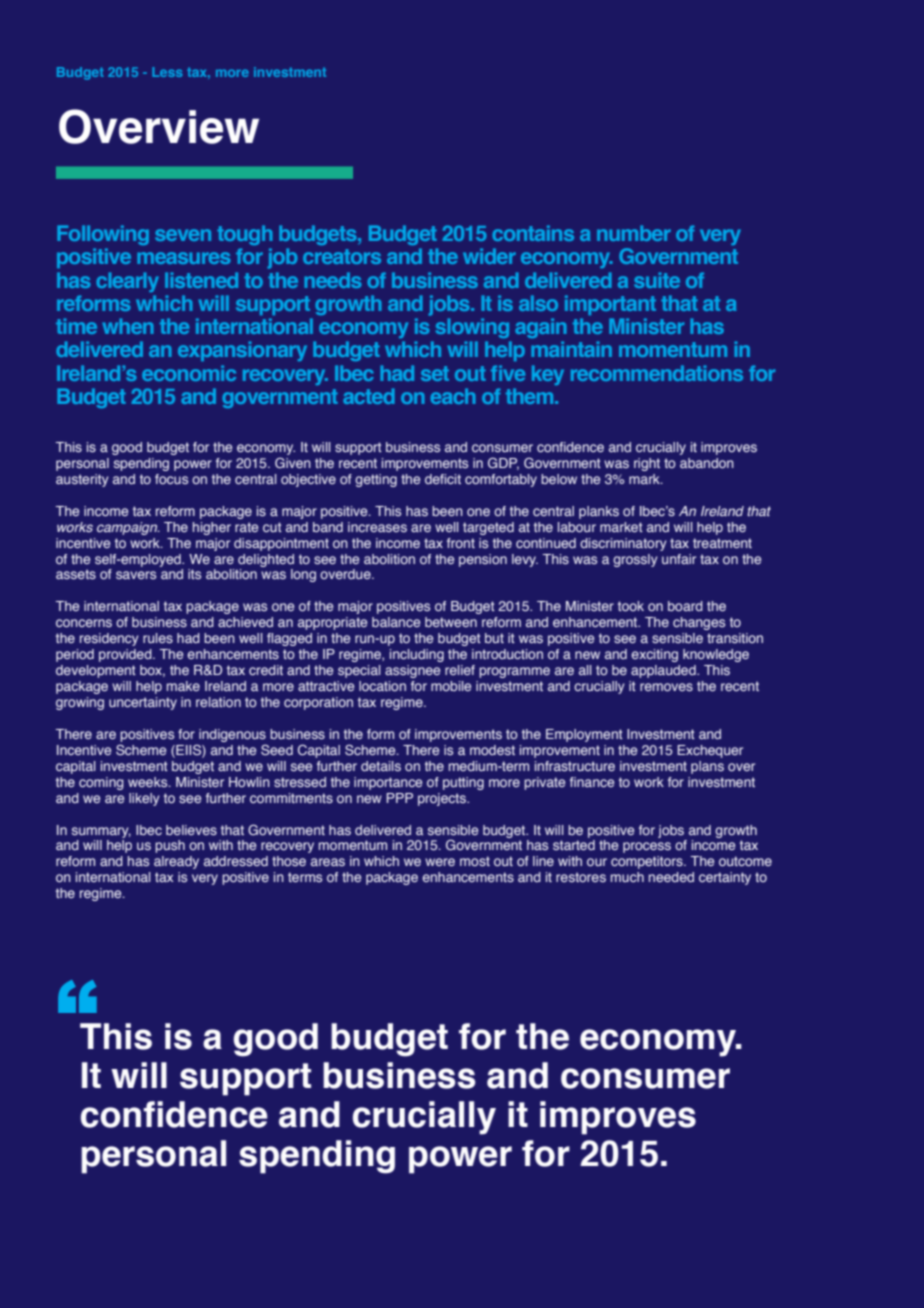 The width and height of the image is (924, 1308). What do you see at coordinates (647, 847) in the image?
I see `process` at bounding box center [647, 847].
